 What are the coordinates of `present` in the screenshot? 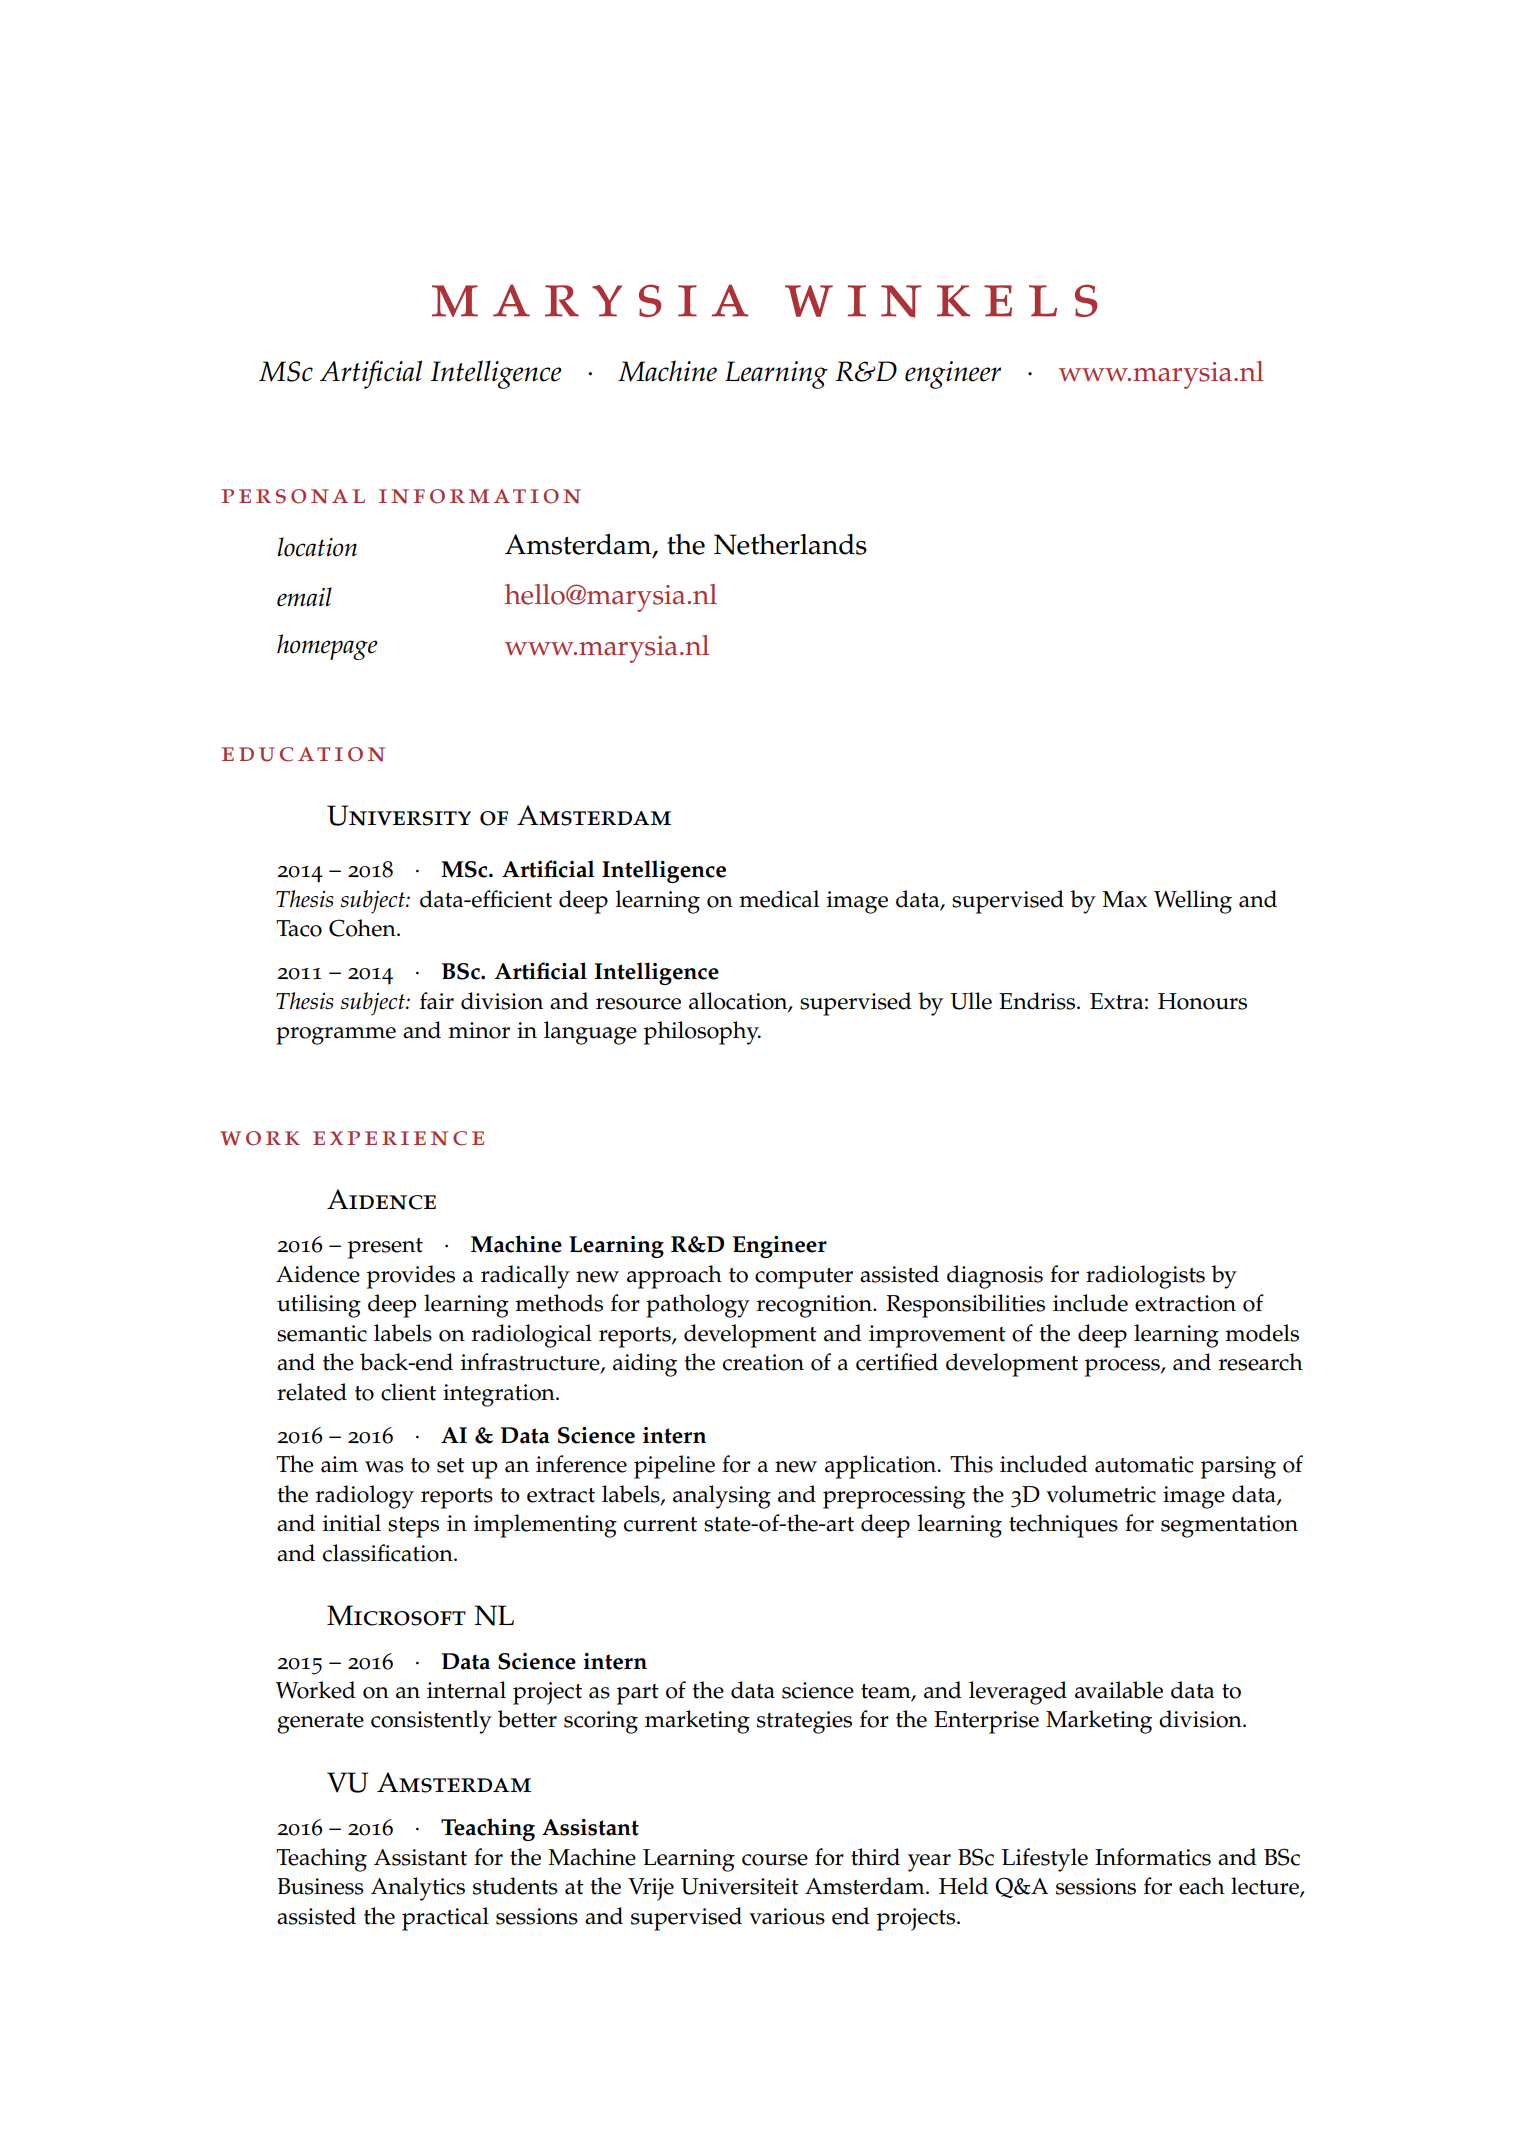 It's located at (385, 1248).
